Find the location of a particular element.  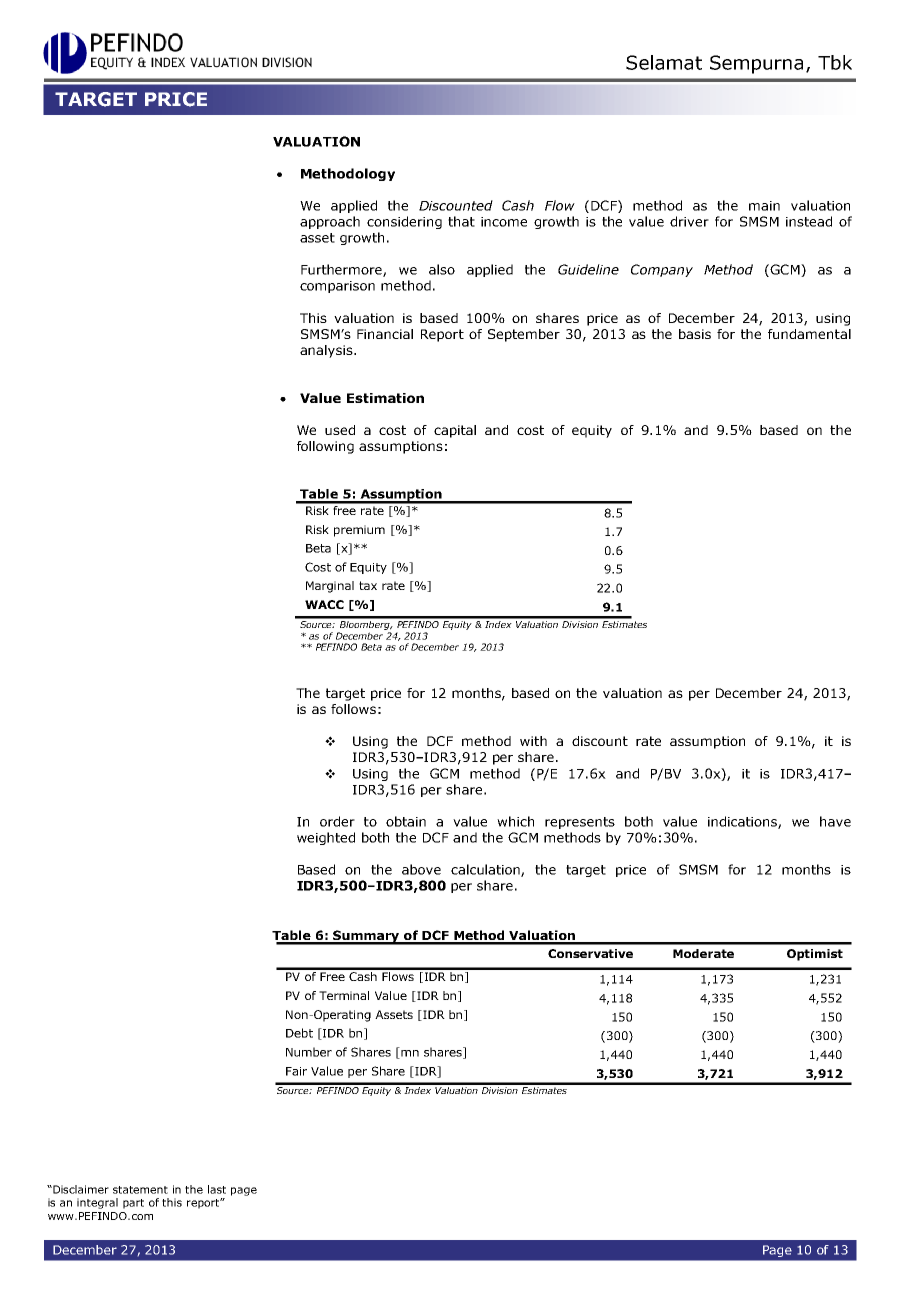

approach is located at coordinates (330, 222).
